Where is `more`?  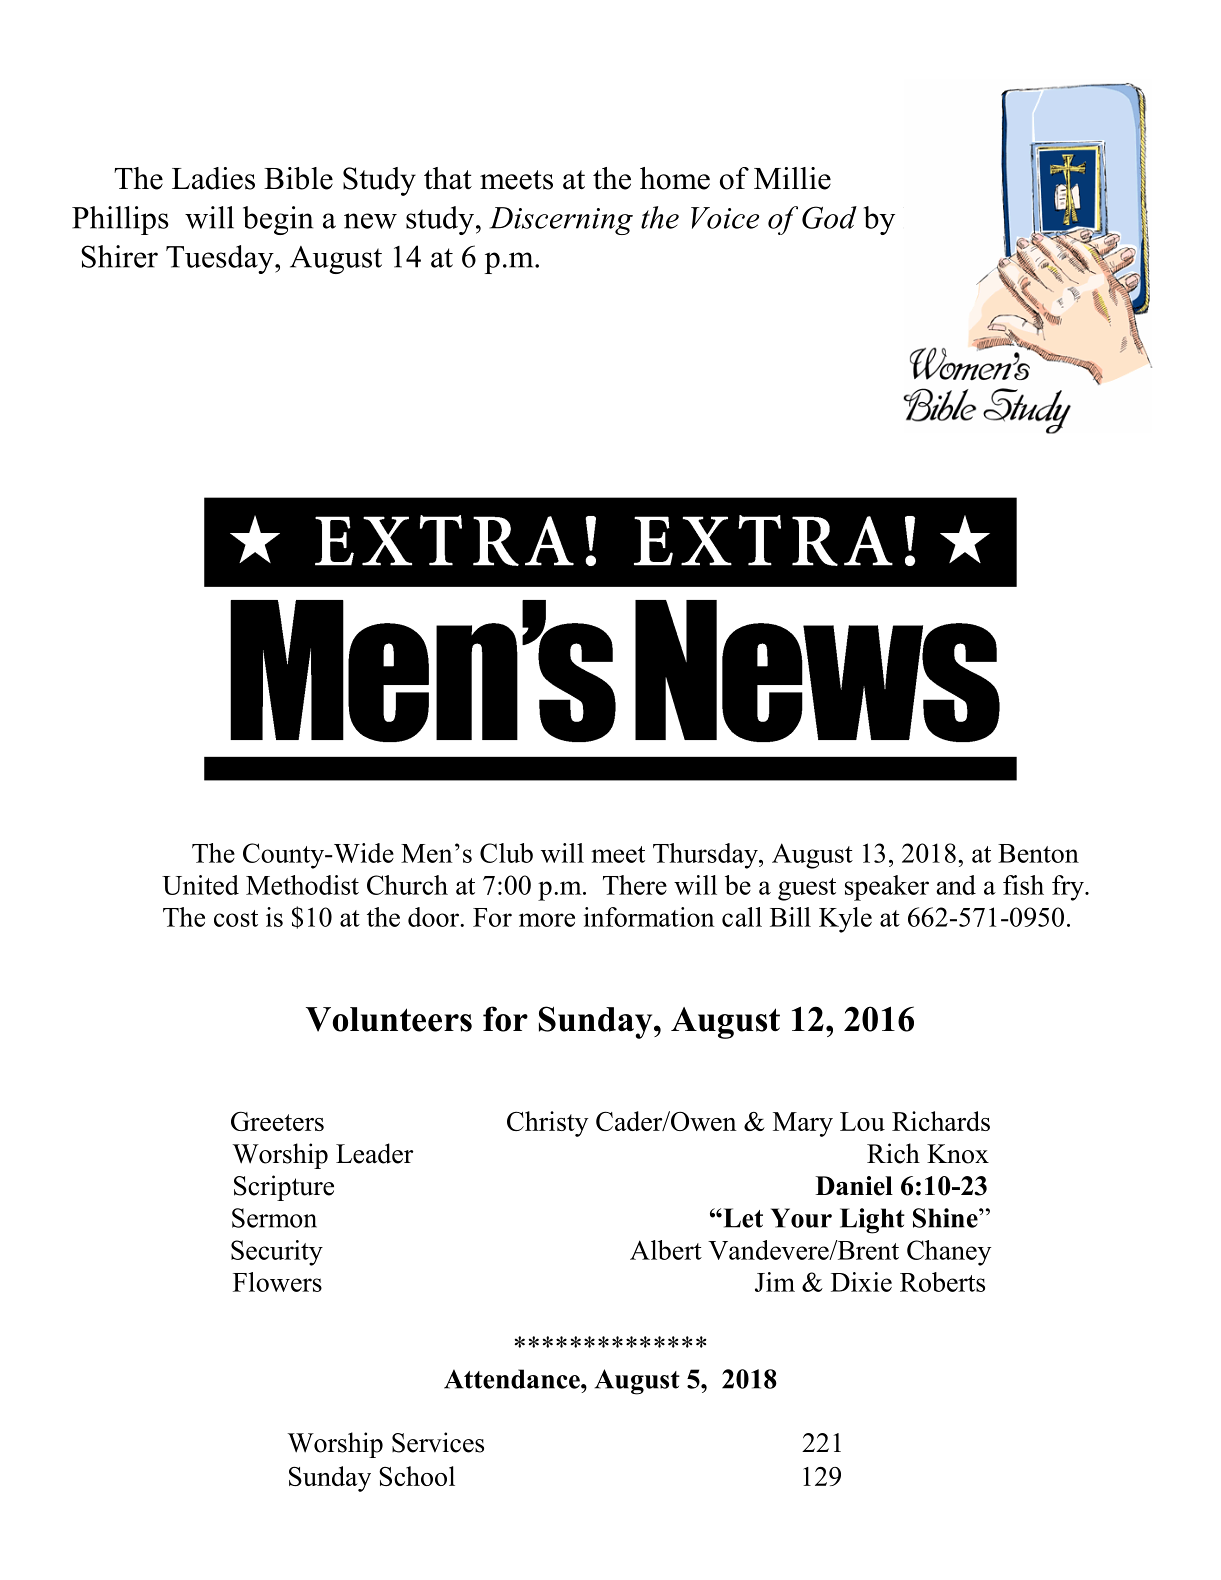
more is located at coordinates (547, 920).
